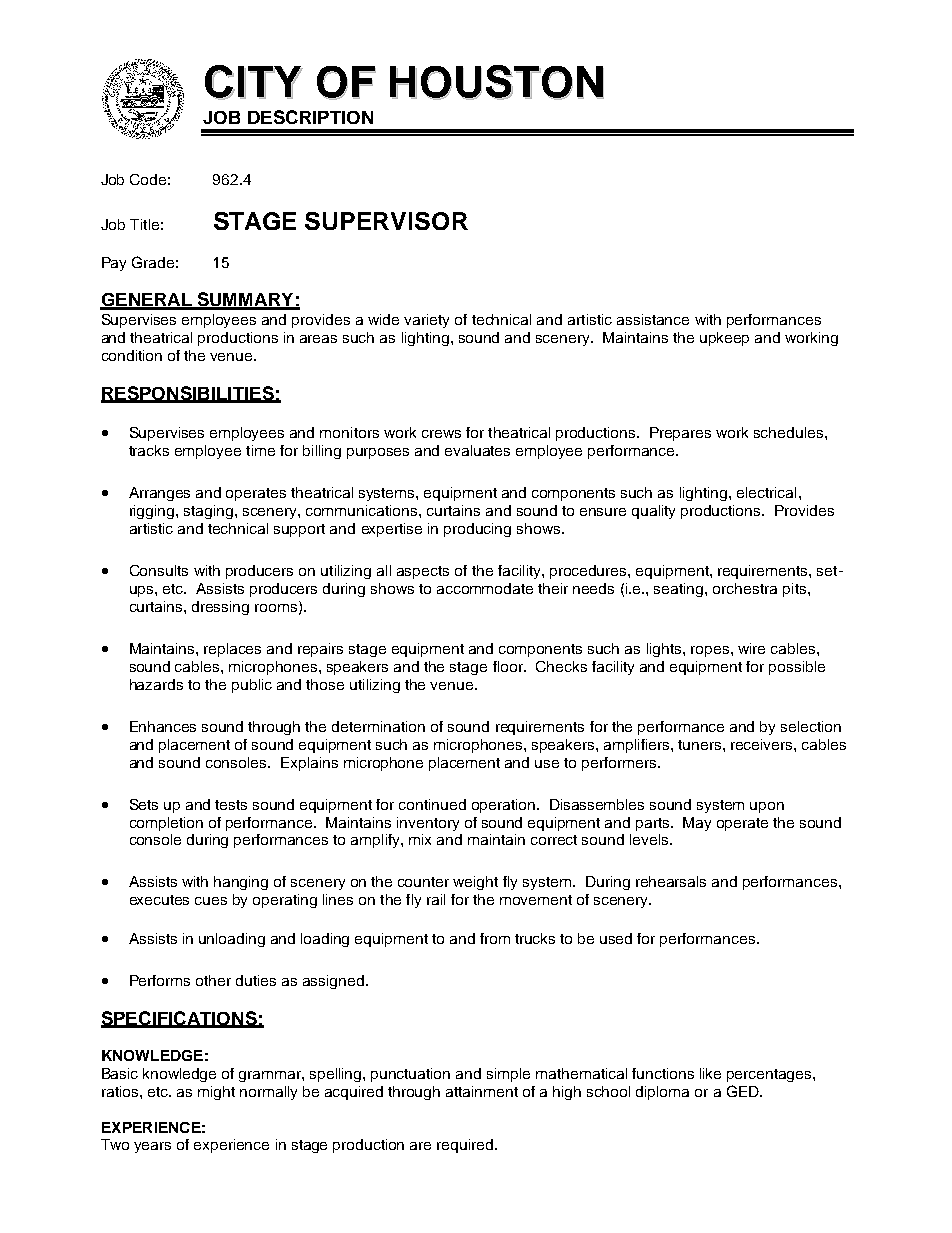 The width and height of the page is (952, 1233). What do you see at coordinates (144, 224) in the page?
I see `Title` at bounding box center [144, 224].
